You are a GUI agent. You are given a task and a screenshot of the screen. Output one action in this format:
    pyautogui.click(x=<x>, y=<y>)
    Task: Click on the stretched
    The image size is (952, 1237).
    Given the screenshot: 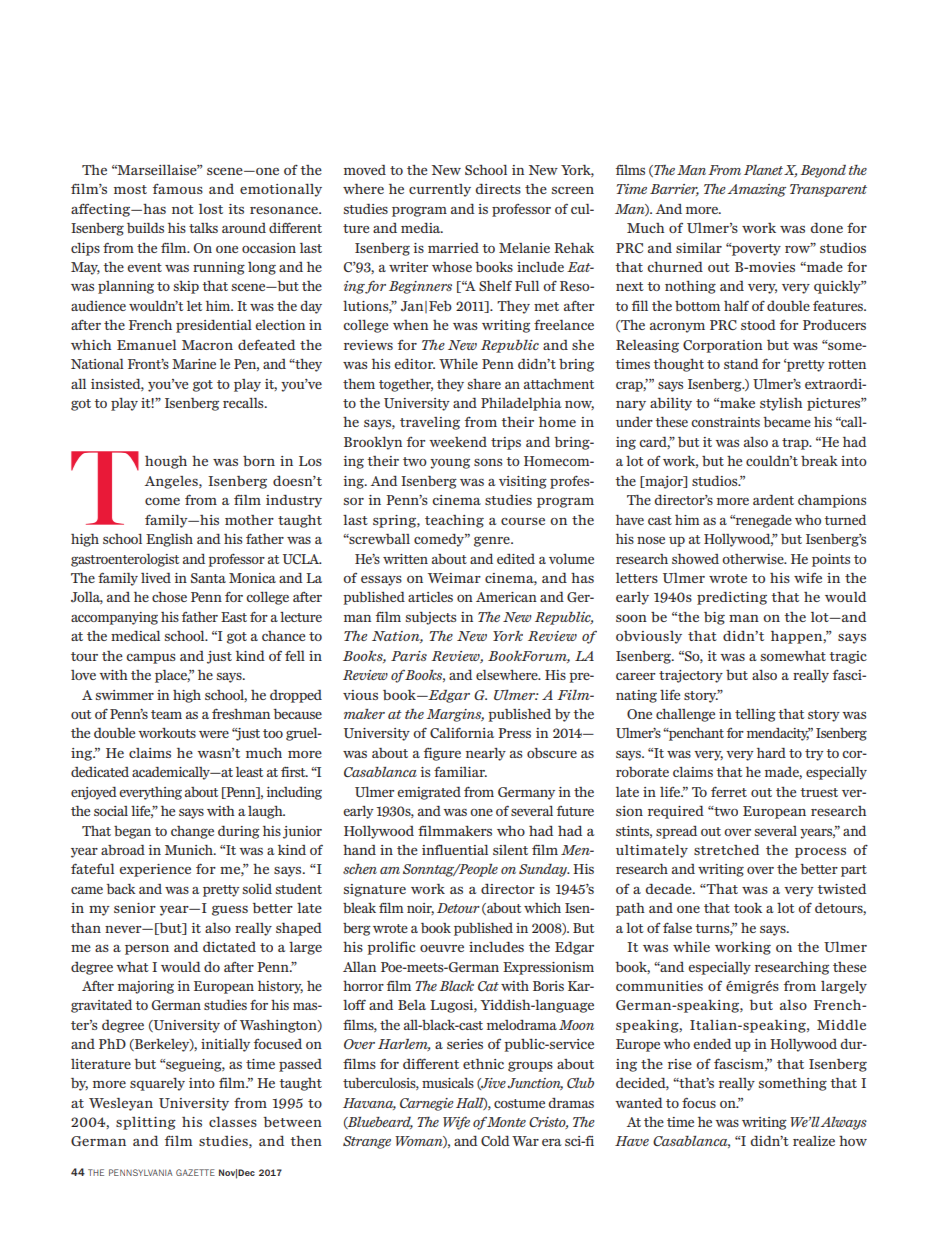 What is the action you would take?
    pyautogui.click(x=726, y=850)
